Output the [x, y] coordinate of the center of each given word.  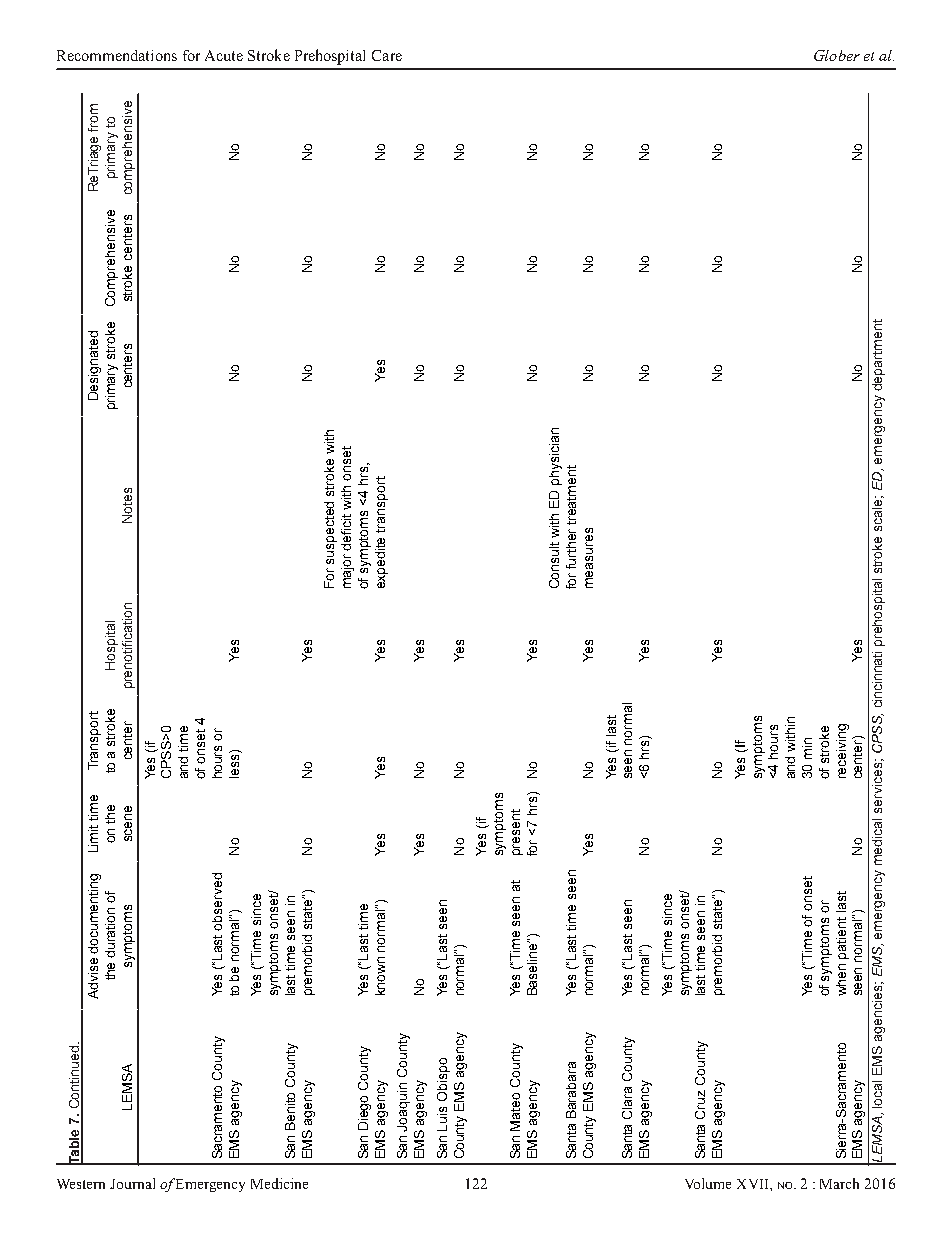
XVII [754, 1184]
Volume [708, 1183]
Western [81, 1184]
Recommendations [117, 55]
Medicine [279, 1183]
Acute [224, 55]
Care [387, 55]
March [839, 1183]
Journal [132, 1183]
